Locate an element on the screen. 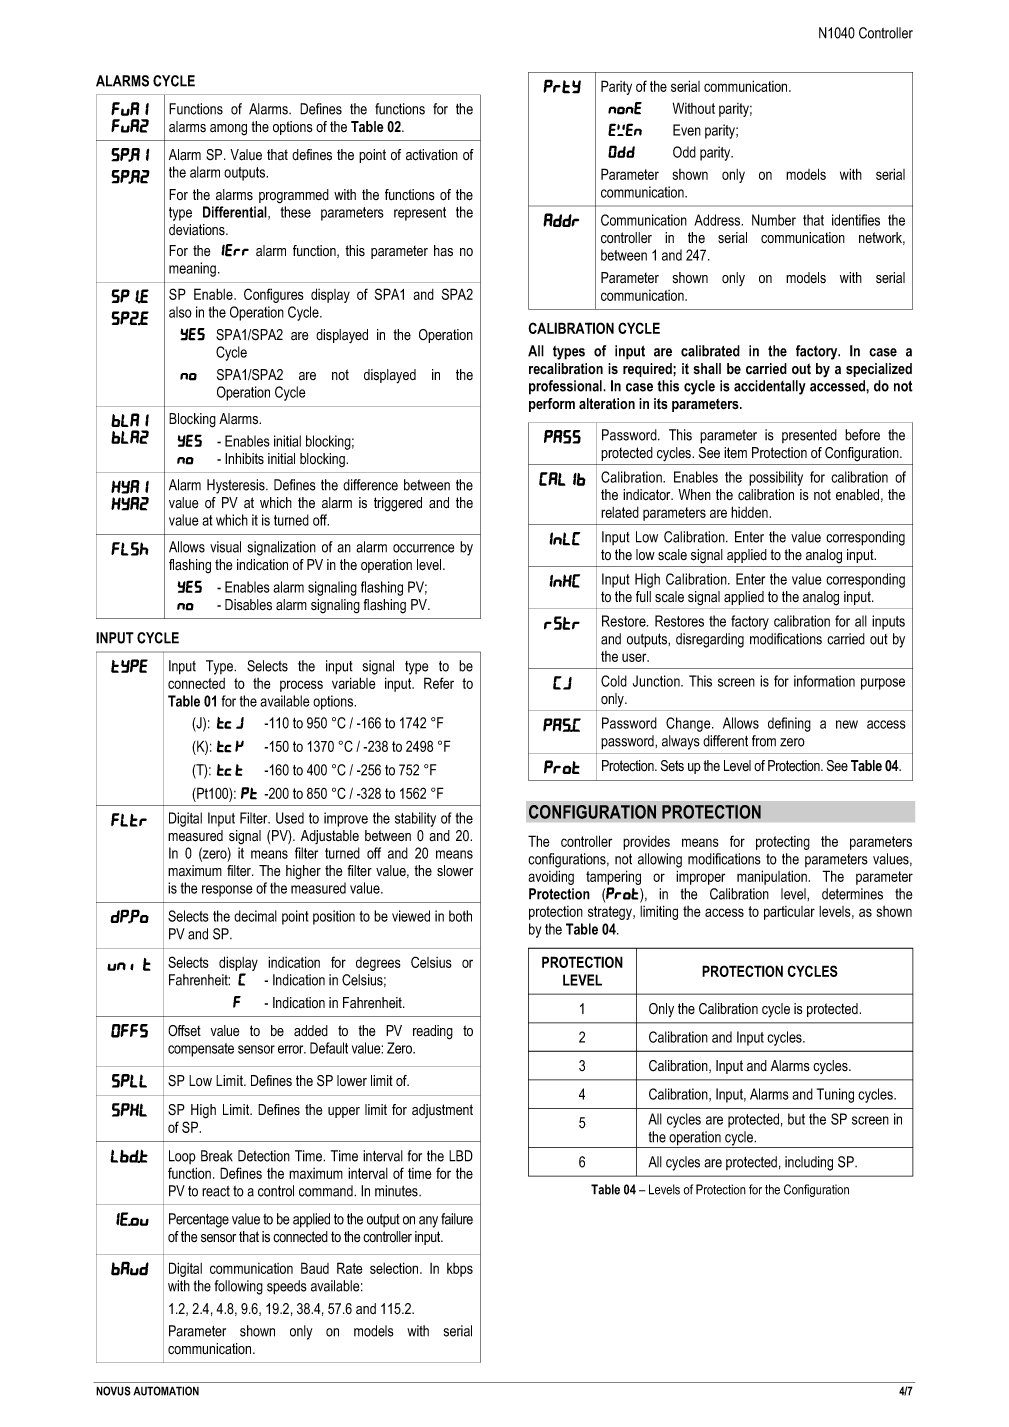  kbps is located at coordinates (460, 1270).
